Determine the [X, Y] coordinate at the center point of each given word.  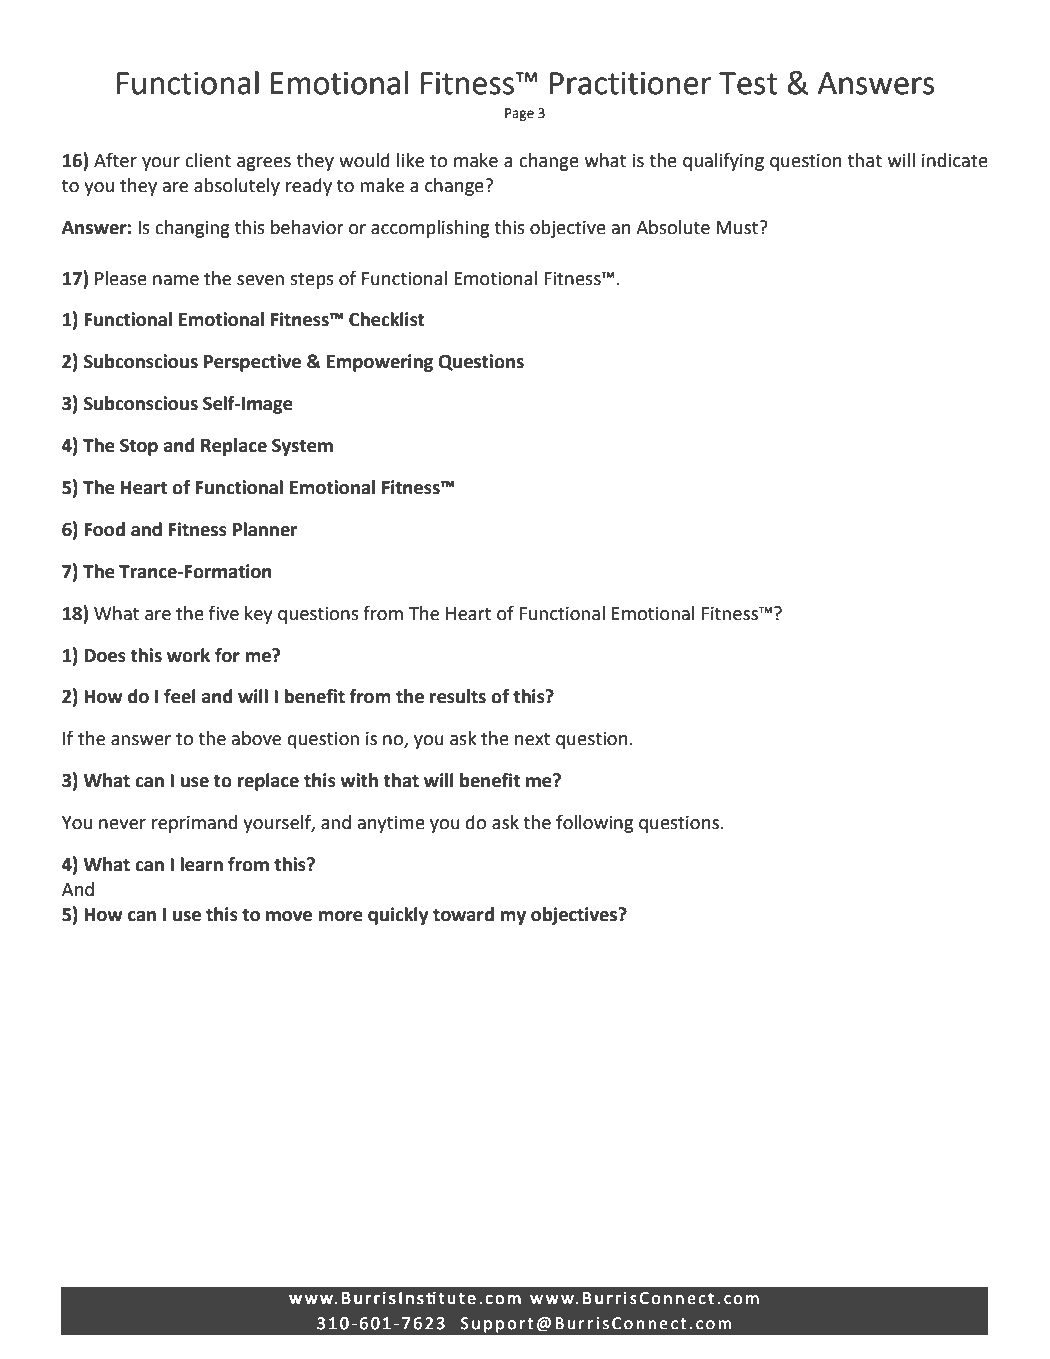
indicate [955, 160]
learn [201, 864]
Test [748, 83]
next [532, 739]
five [224, 613]
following [594, 824]
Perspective [252, 363]
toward [463, 914]
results [458, 696]
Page [519, 114]
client [208, 160]
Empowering [380, 363]
